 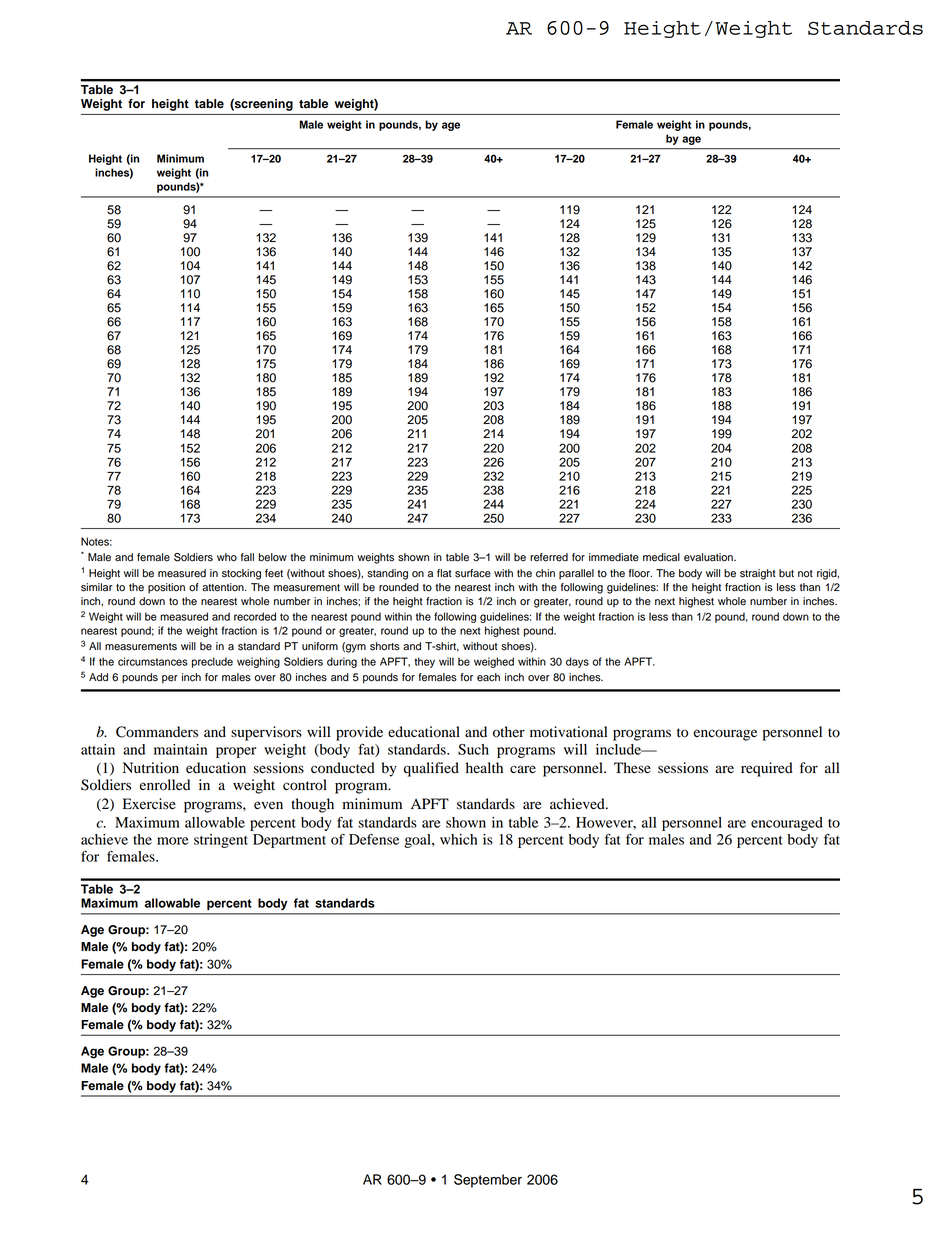 What do you see at coordinates (166, 588) in the screenshot?
I see `position` at bounding box center [166, 588].
